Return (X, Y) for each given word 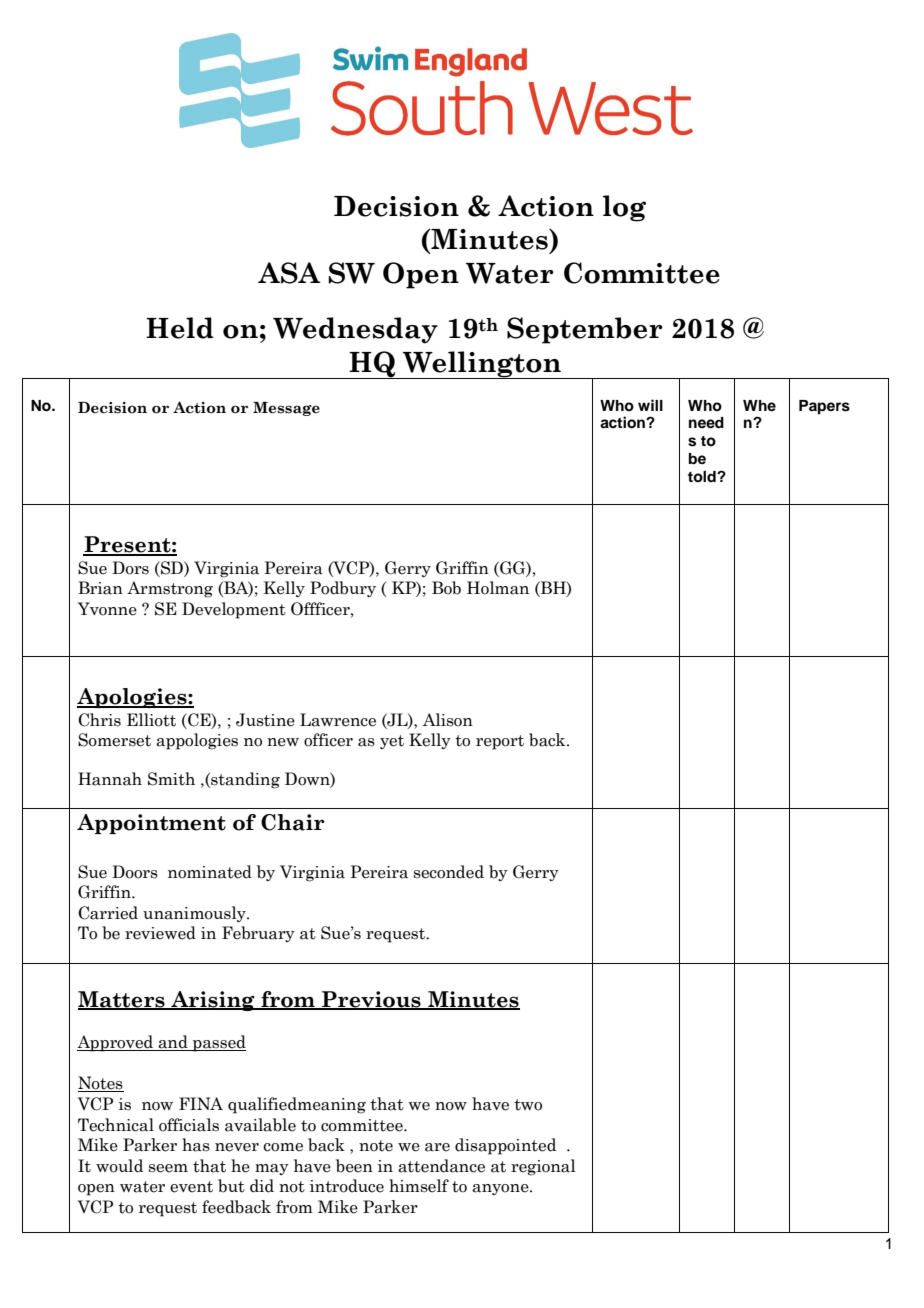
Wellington (482, 365)
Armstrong (170, 589)
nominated (210, 872)
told (703, 476)
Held (180, 328)
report (500, 742)
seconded (449, 872)
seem (168, 1168)
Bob (446, 588)
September (585, 330)
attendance (441, 1166)
